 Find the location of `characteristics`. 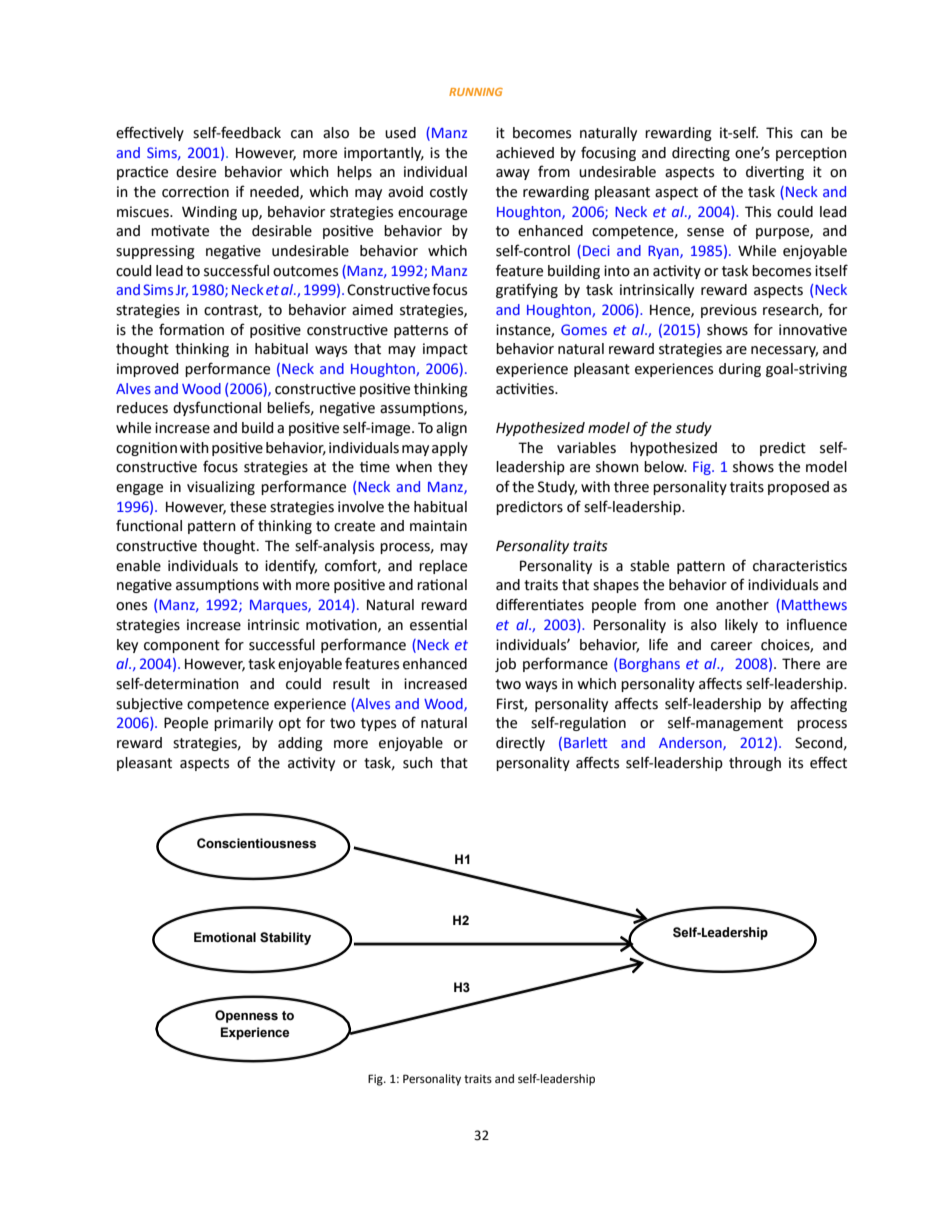

characteristics is located at coordinates (800, 566).
